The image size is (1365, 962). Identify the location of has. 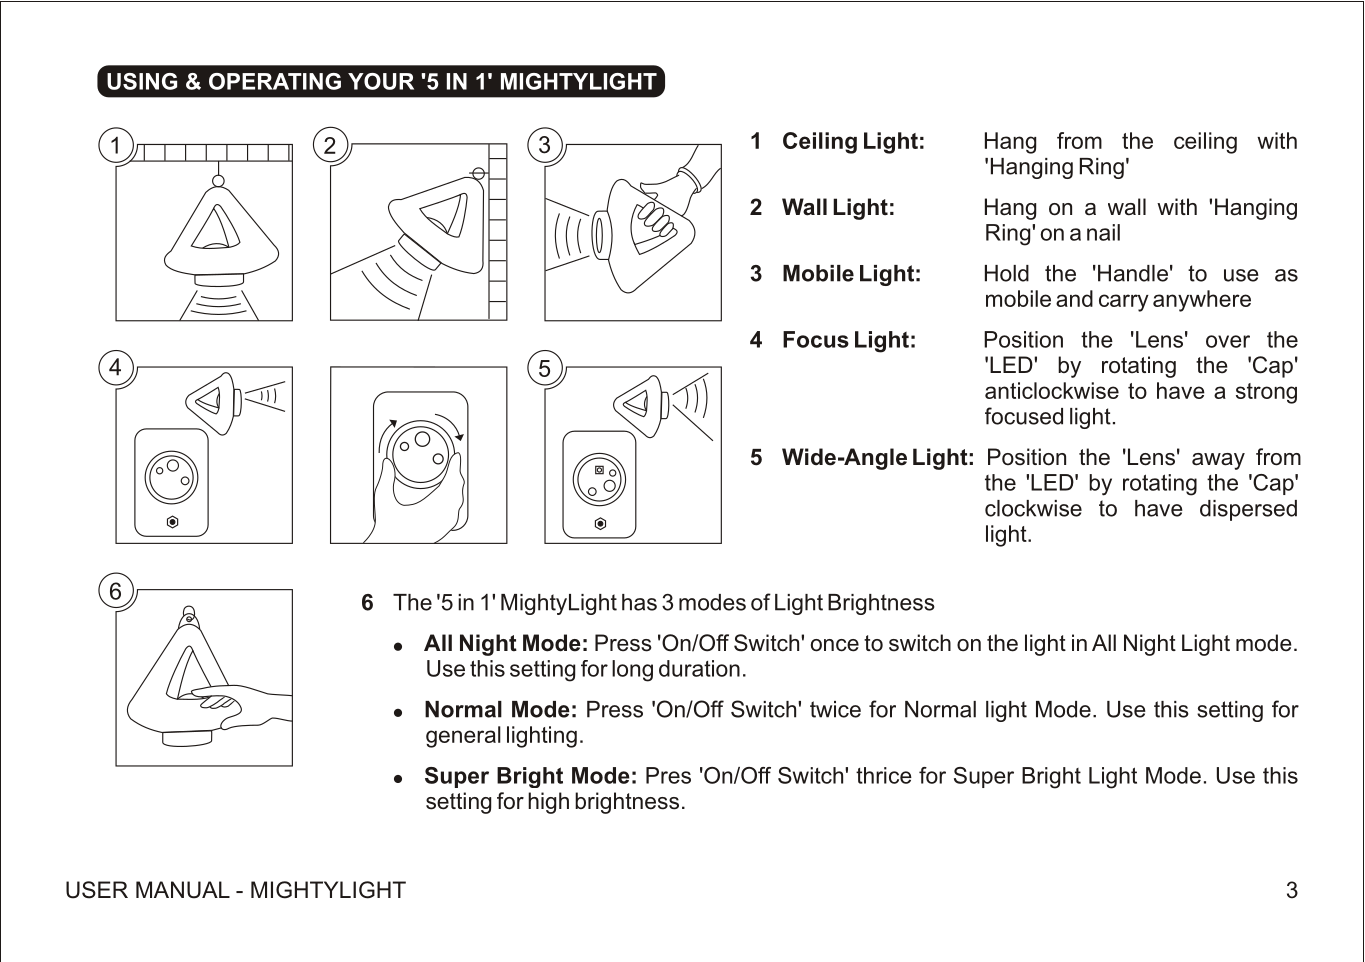
(639, 602).
